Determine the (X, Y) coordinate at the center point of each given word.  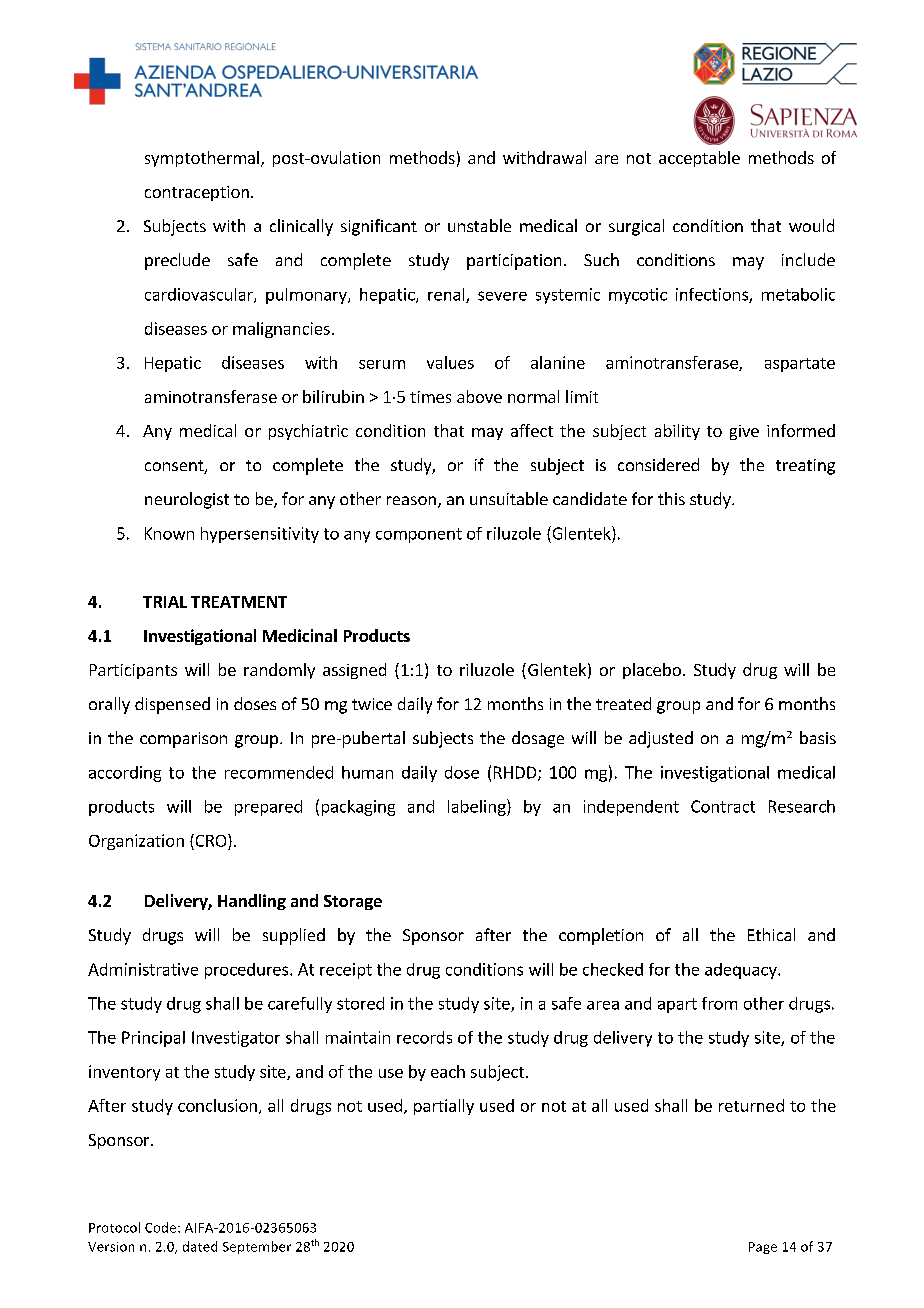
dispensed (172, 705)
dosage (538, 739)
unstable (479, 225)
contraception (197, 193)
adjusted (661, 739)
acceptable (699, 159)
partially (444, 1107)
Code (162, 1227)
